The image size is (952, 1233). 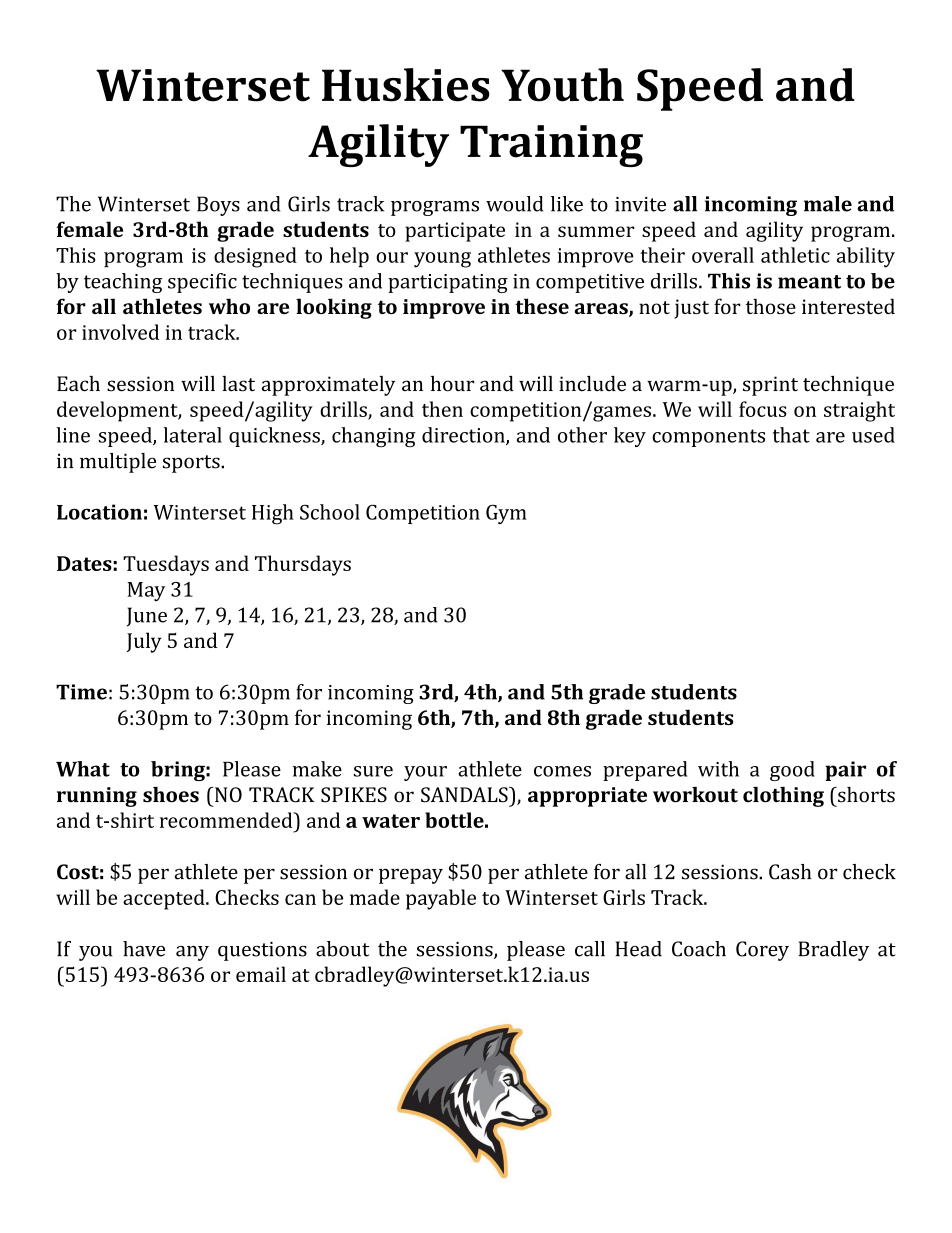 What do you see at coordinates (441, 899) in the document?
I see `payable` at bounding box center [441, 899].
